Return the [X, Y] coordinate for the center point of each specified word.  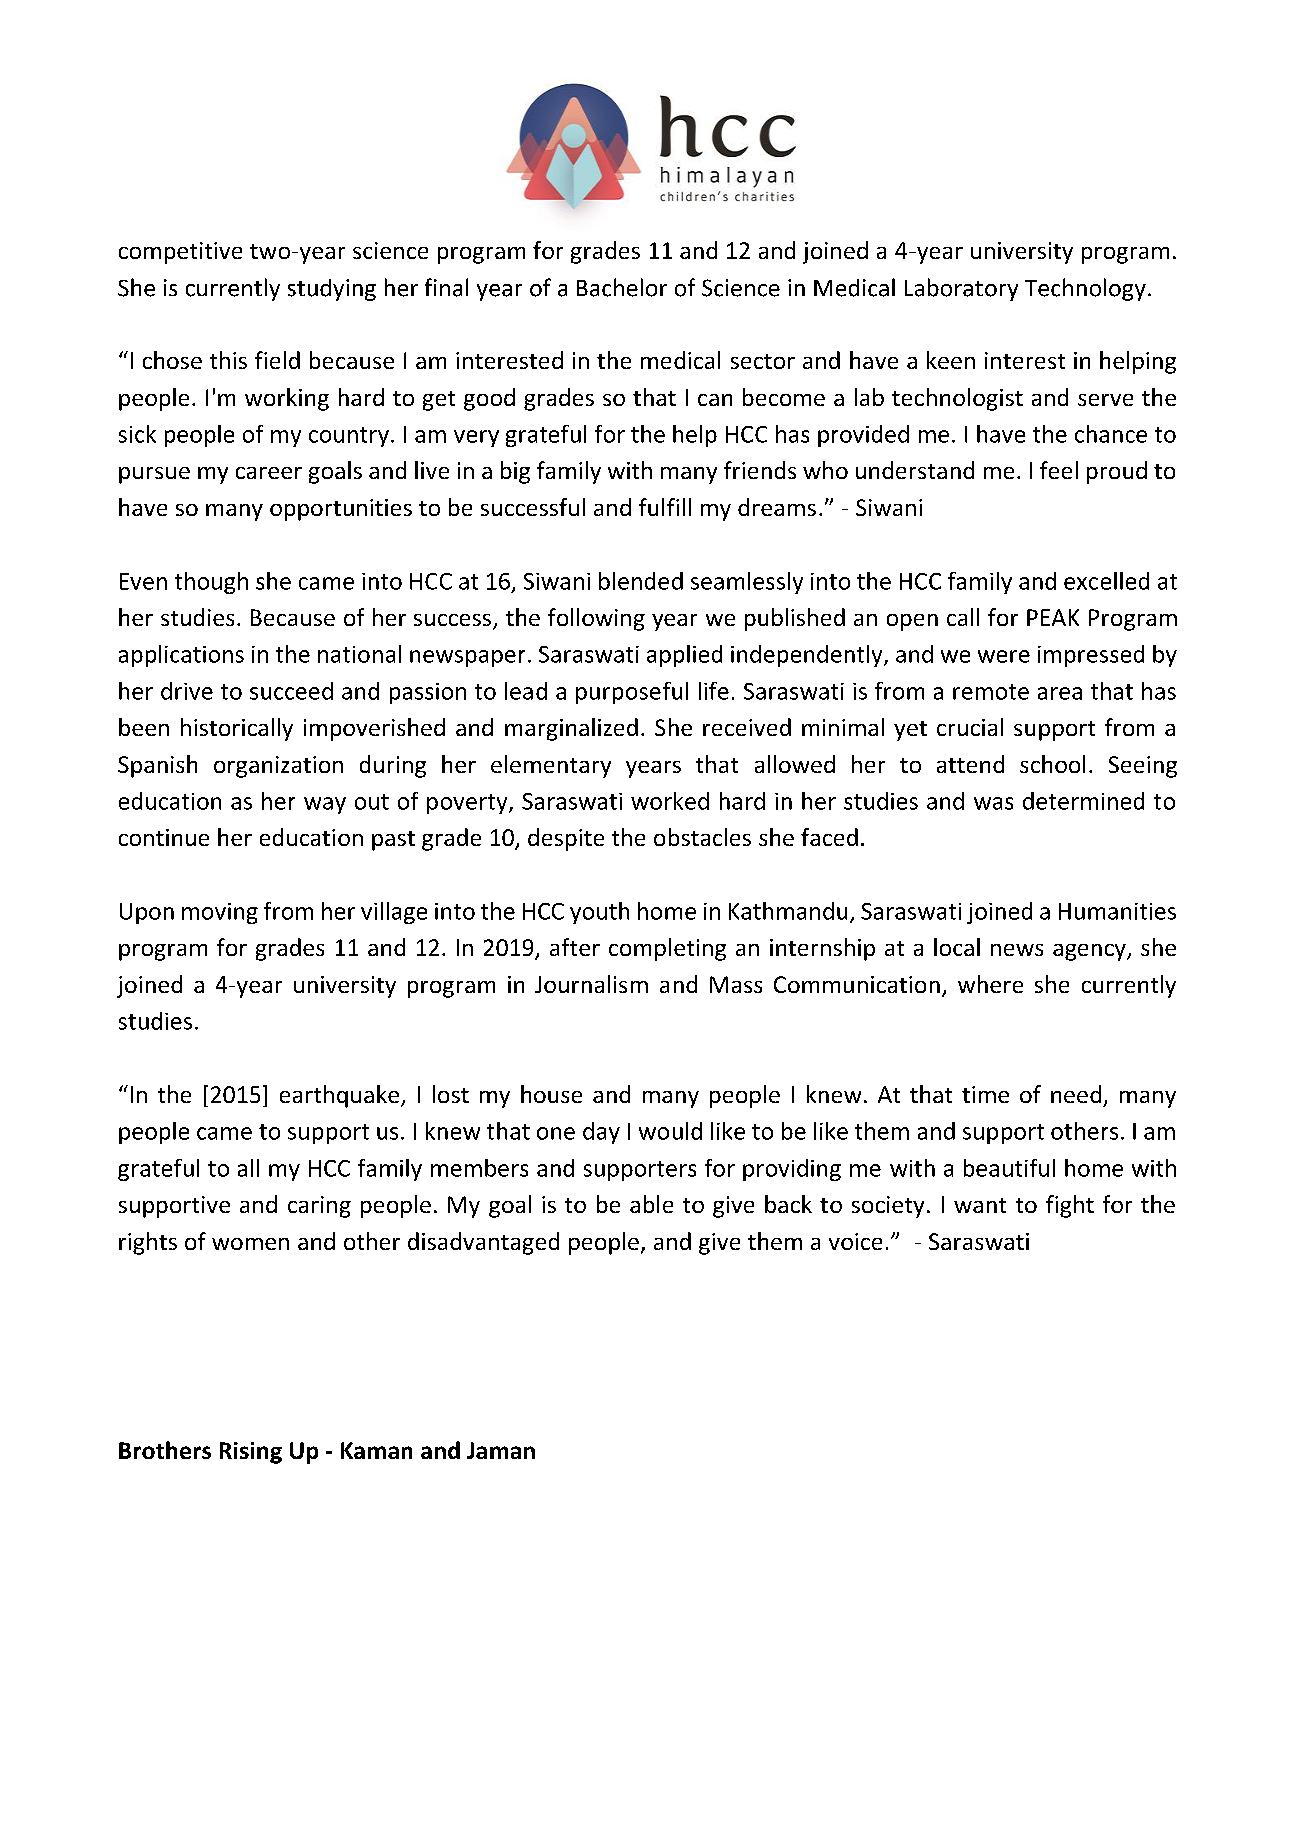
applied [684, 656]
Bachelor [622, 287]
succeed [291, 691]
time [985, 1094]
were [1004, 656]
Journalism [591, 984]
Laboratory [961, 289]
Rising [251, 1453]
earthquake [341, 1096]
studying [332, 290]
